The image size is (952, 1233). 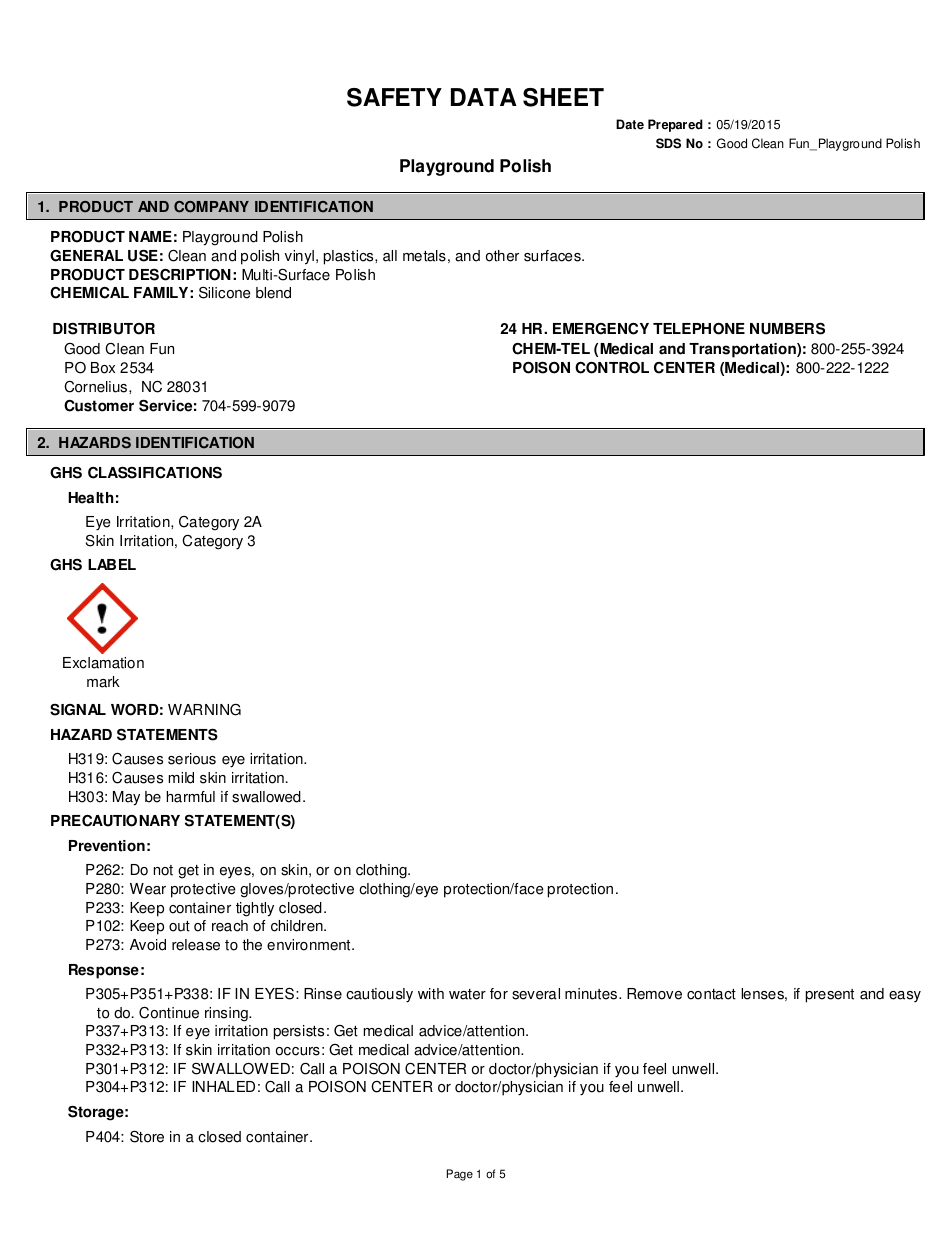 I want to click on present, so click(x=830, y=996).
